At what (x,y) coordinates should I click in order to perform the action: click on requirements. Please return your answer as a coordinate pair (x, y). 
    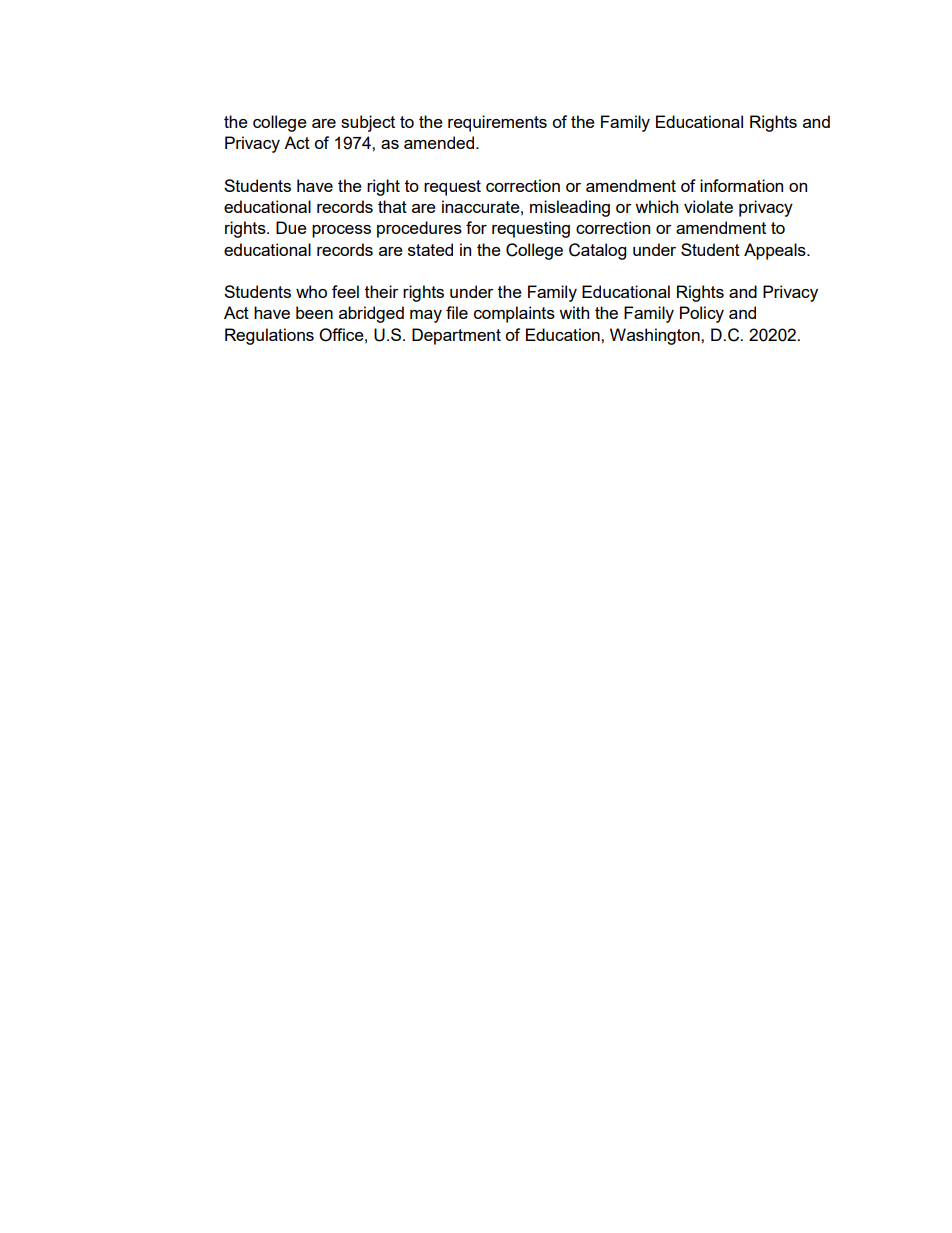
    Looking at the image, I should click on (497, 123).
